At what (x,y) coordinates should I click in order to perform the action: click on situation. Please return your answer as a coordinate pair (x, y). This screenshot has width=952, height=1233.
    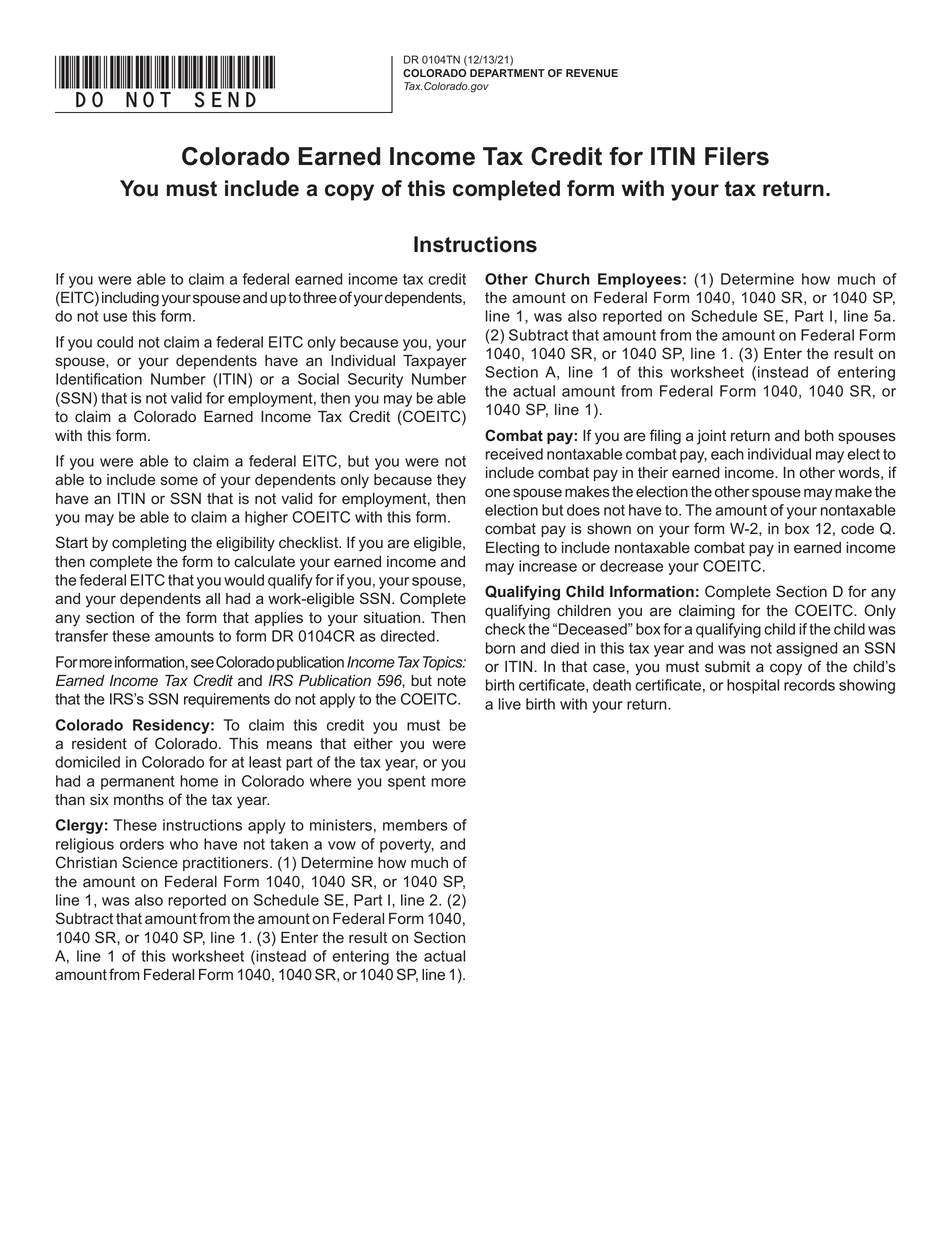
    Looking at the image, I should click on (393, 617).
